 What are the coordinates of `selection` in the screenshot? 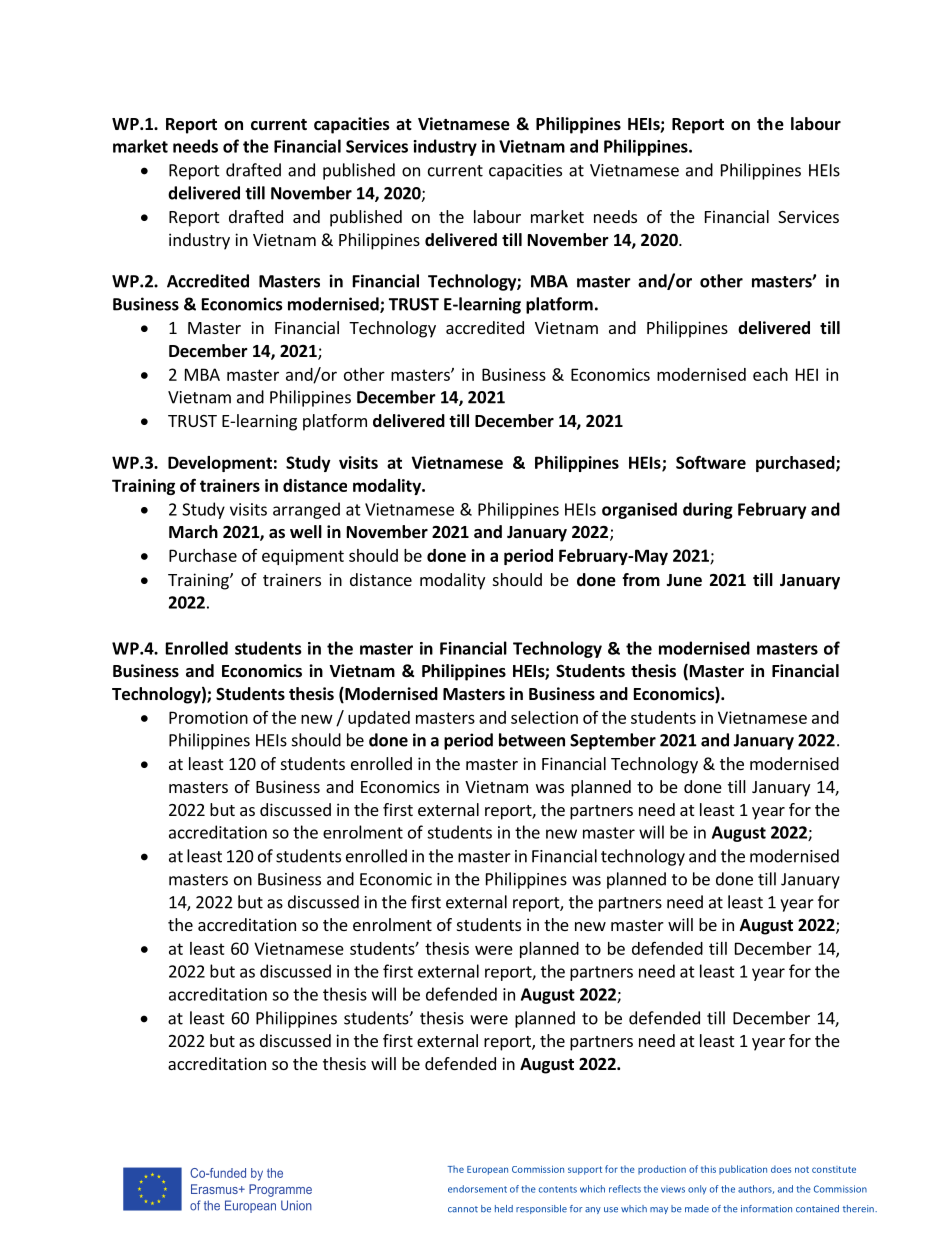 It's located at (544, 717).
